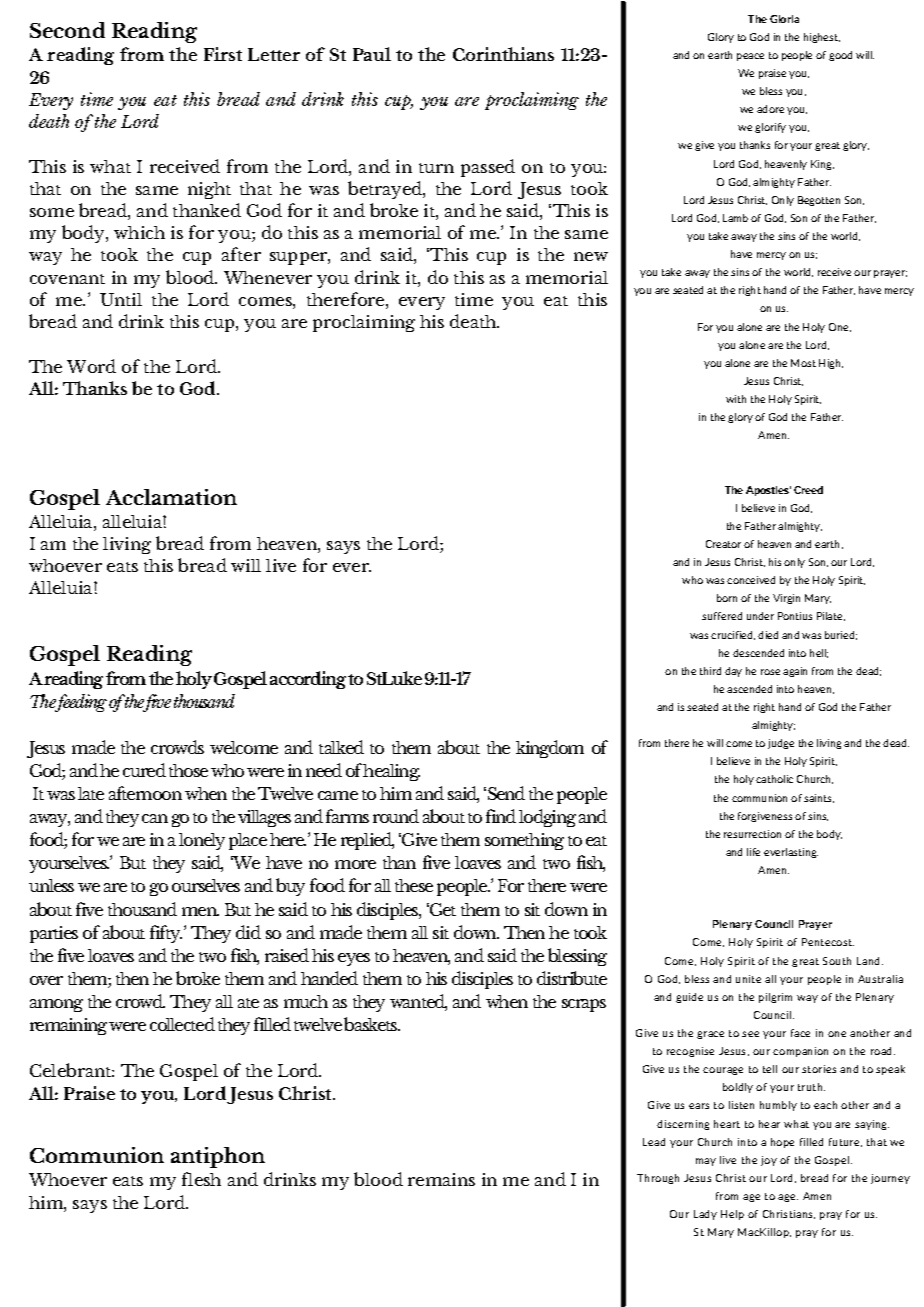 This screenshot has height=1307, width=924. Describe the element at coordinates (171, 497) in the screenshot. I see `Acclamation` at that location.
